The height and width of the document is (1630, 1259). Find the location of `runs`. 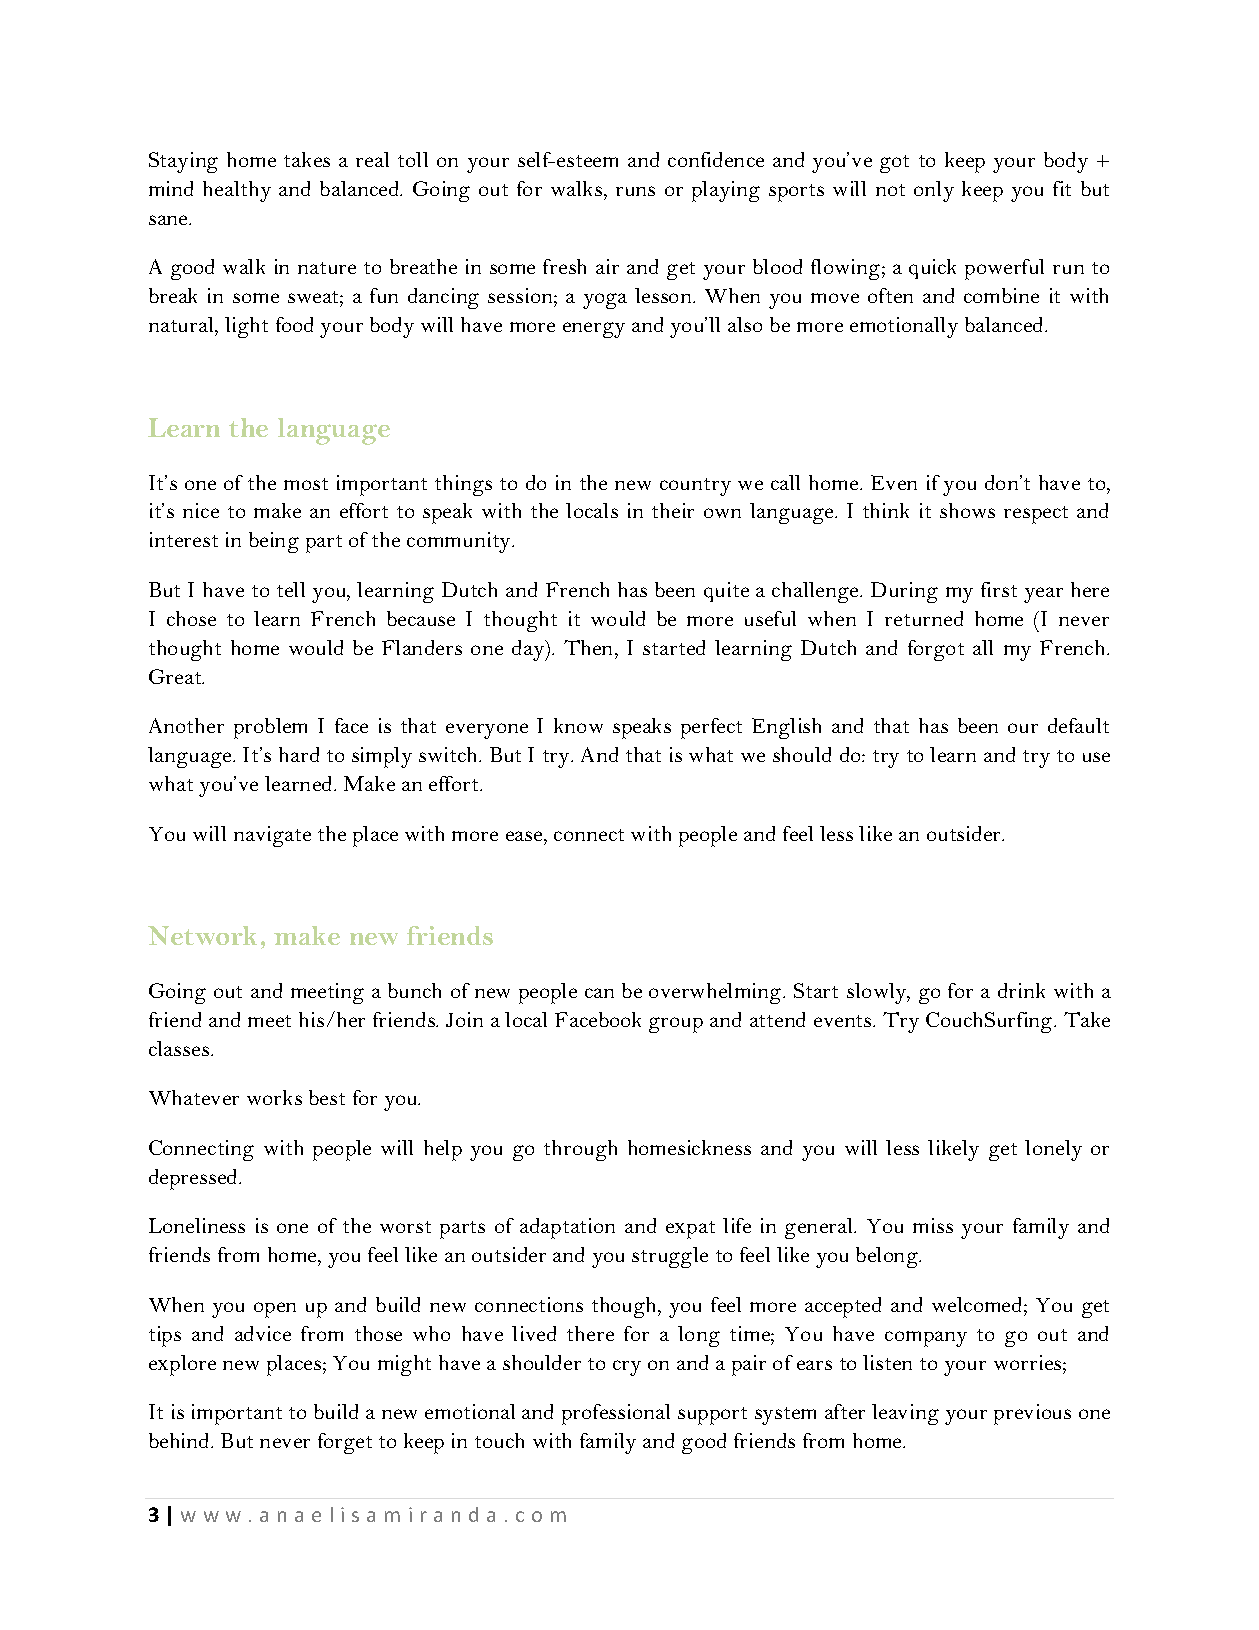

runs is located at coordinates (635, 191).
